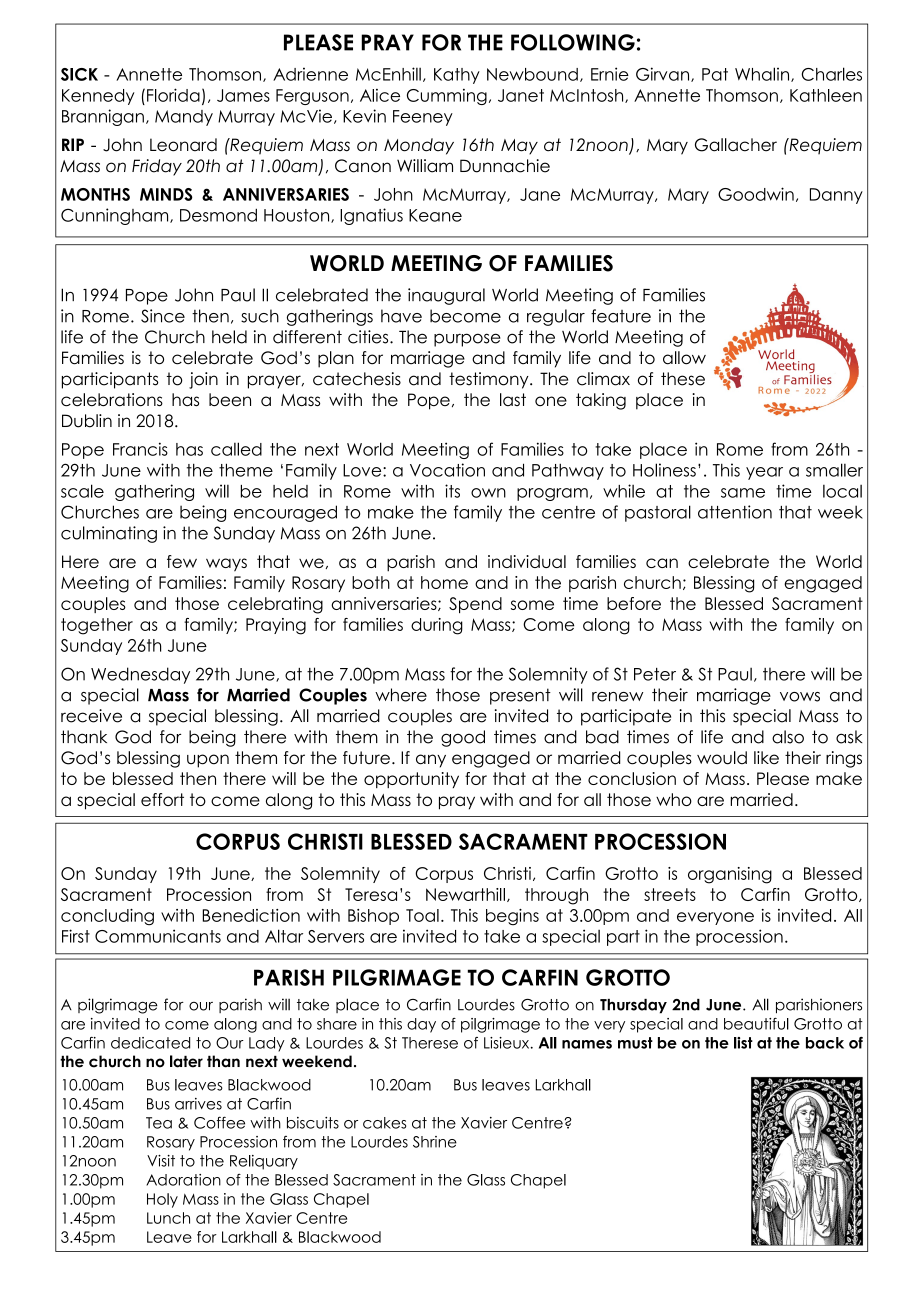 This screenshot has height=1308, width=924. What do you see at coordinates (411, 780) in the screenshot?
I see `opportunity` at bounding box center [411, 780].
